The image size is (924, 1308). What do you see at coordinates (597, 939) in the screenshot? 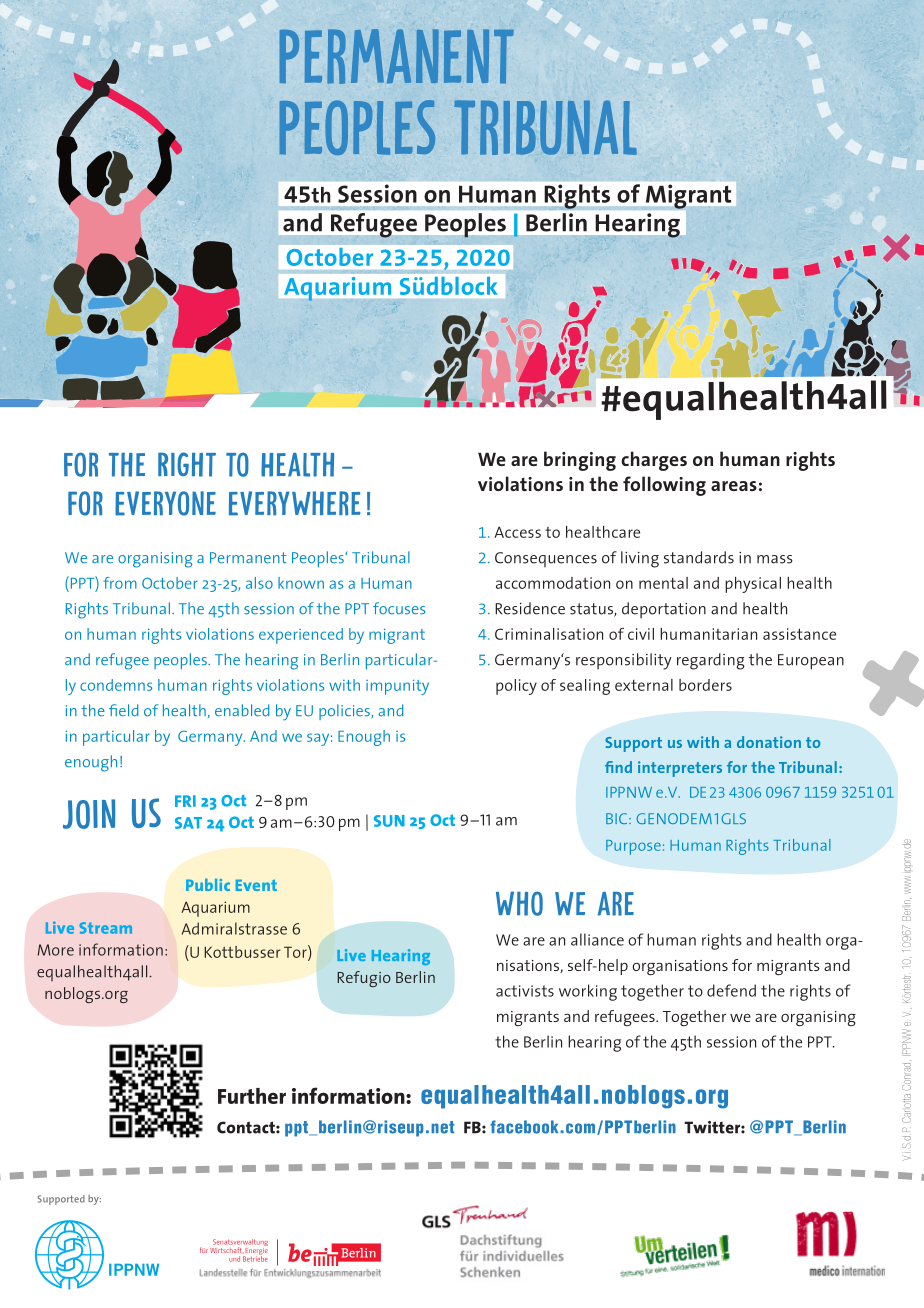
I see `alliance` at bounding box center [597, 939].
